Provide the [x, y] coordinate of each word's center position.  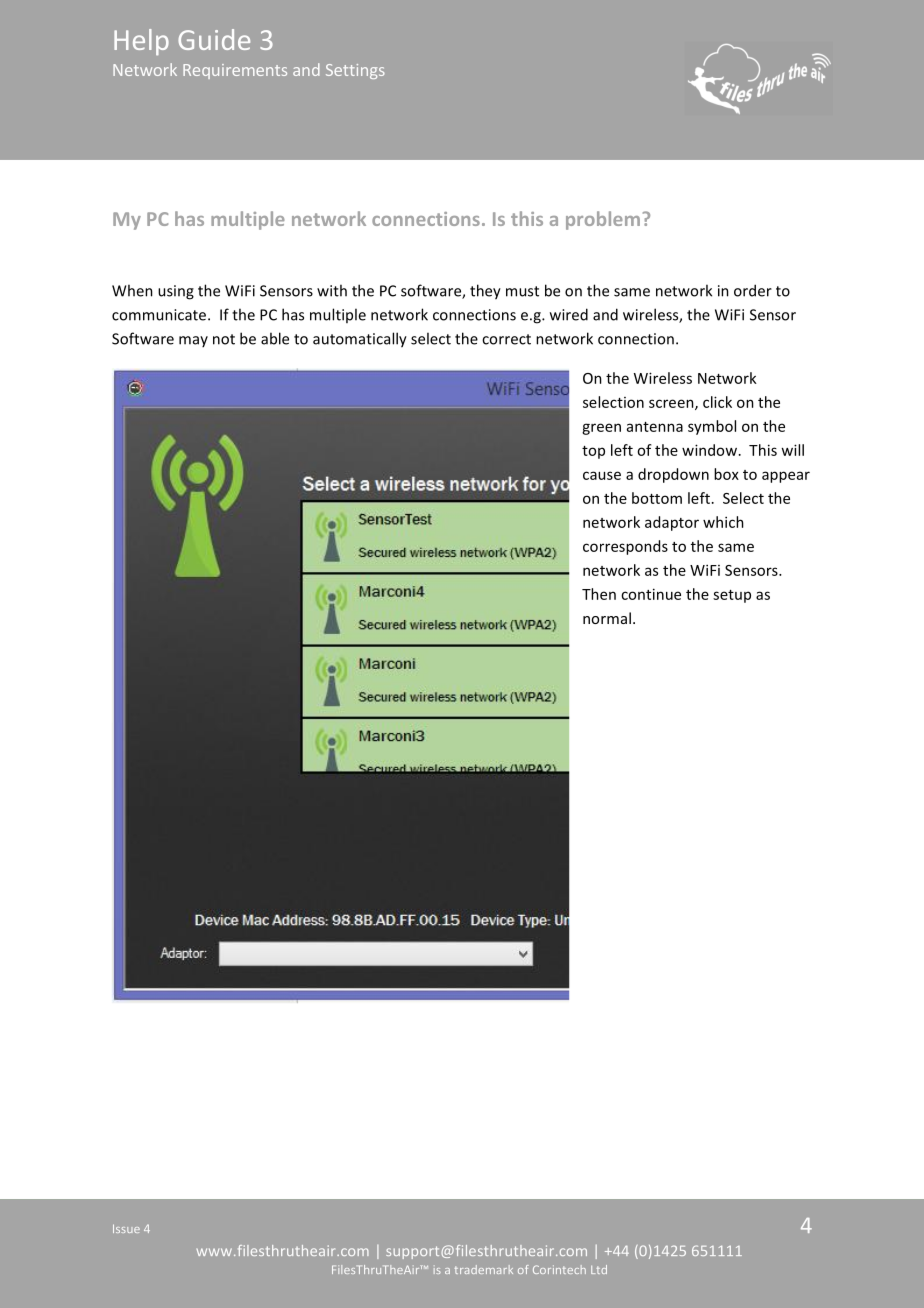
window [709, 450]
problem [603, 220]
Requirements [235, 71]
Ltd [599, 1269]
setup [732, 596]
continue [651, 594]
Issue [126, 1228]
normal [607, 618]
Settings [355, 71]
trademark [484, 1269]
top [593, 452]
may [193, 341]
